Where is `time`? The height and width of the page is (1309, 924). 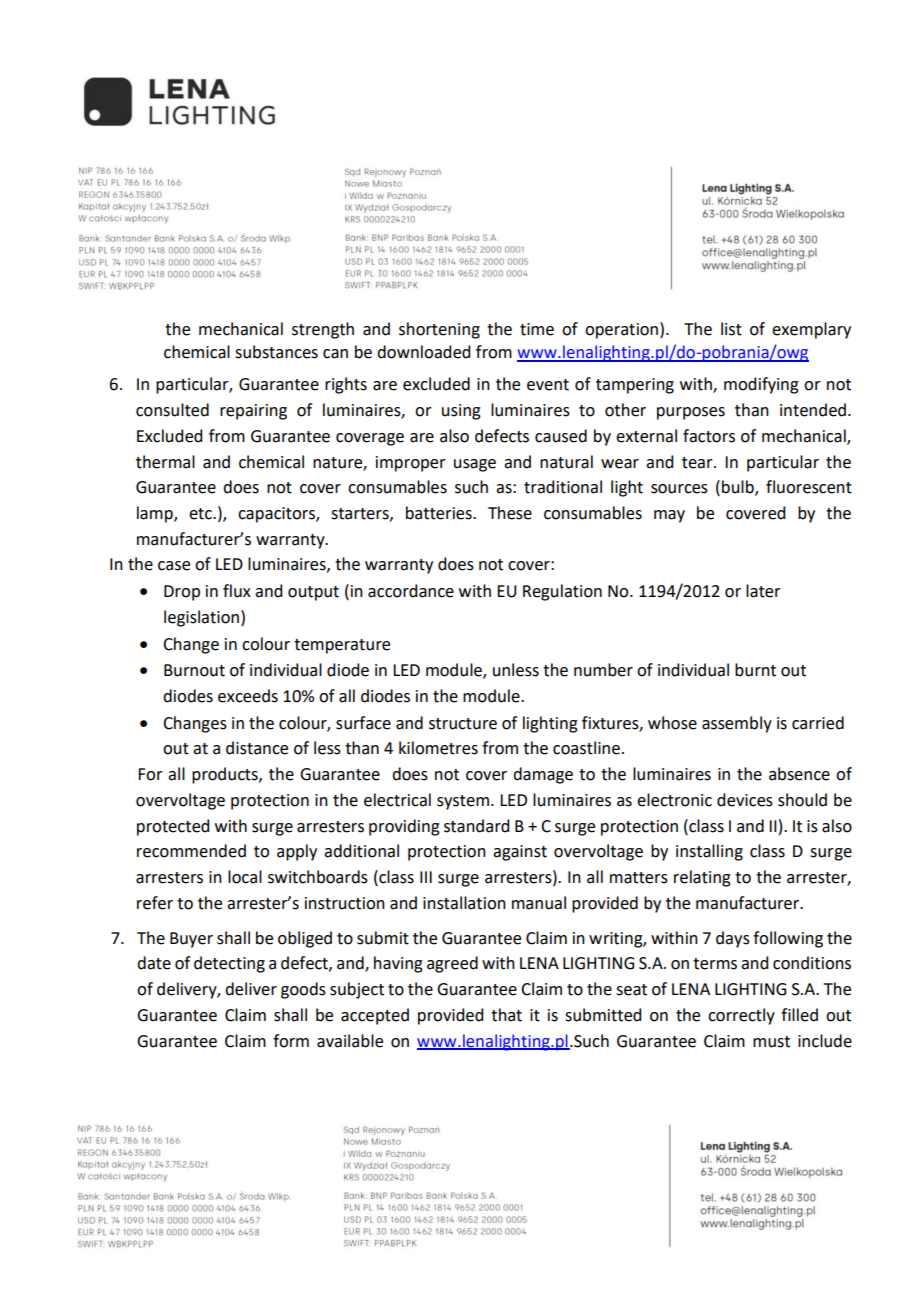 time is located at coordinates (537, 329).
